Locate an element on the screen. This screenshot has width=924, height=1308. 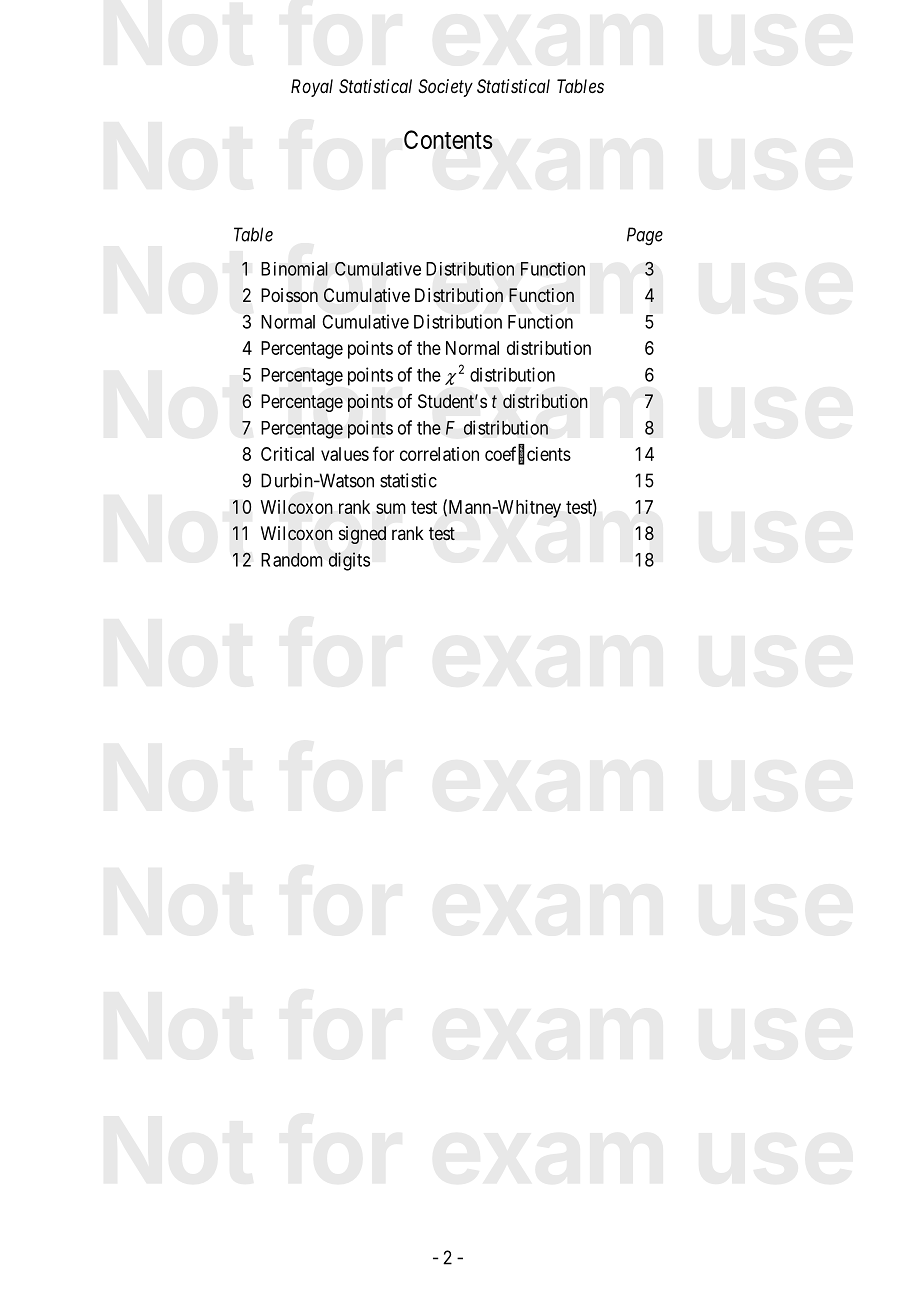
Contents is located at coordinates (448, 139).
